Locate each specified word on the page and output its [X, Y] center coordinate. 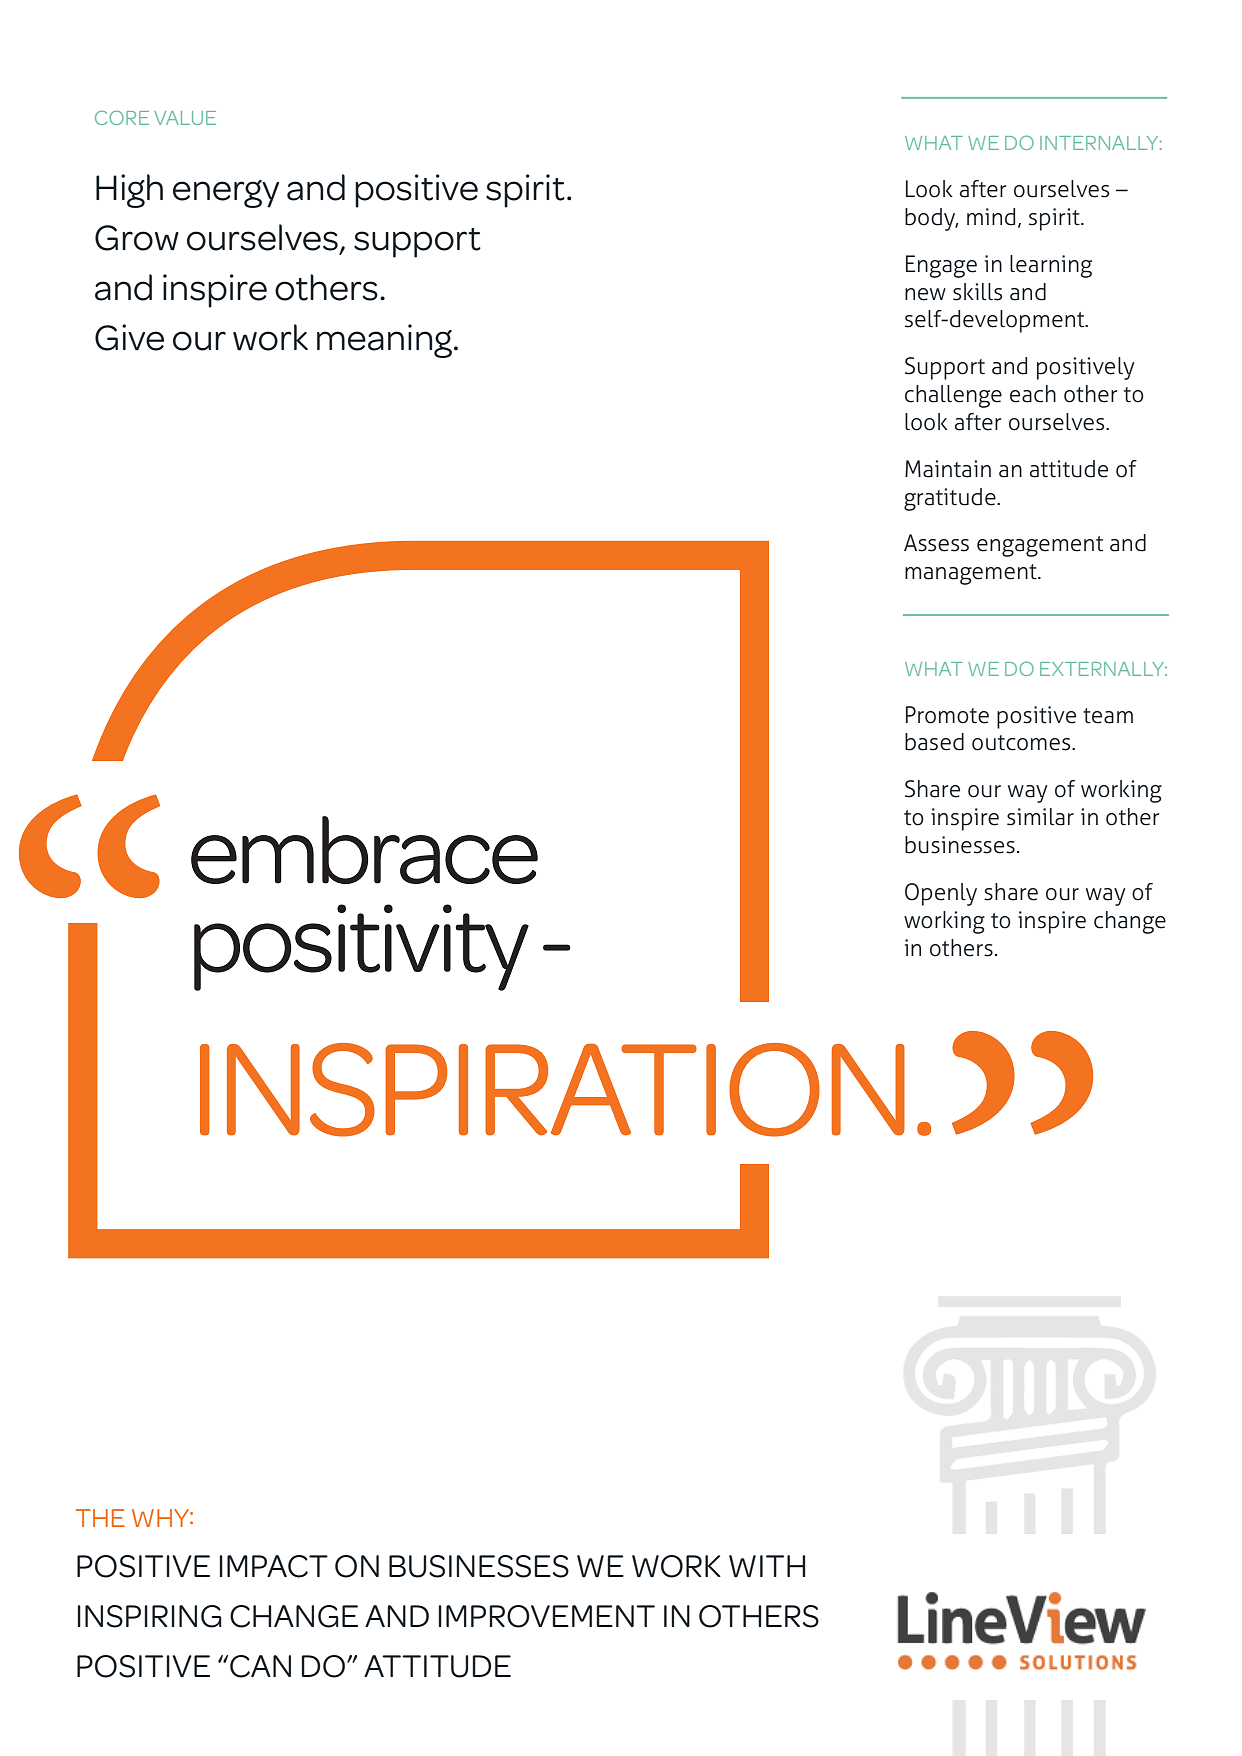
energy [226, 194]
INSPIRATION [552, 1090]
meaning [386, 341]
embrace [364, 850]
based [934, 742]
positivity [361, 947]
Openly [941, 894]
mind [991, 217]
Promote [947, 715]
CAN [260, 1666]
